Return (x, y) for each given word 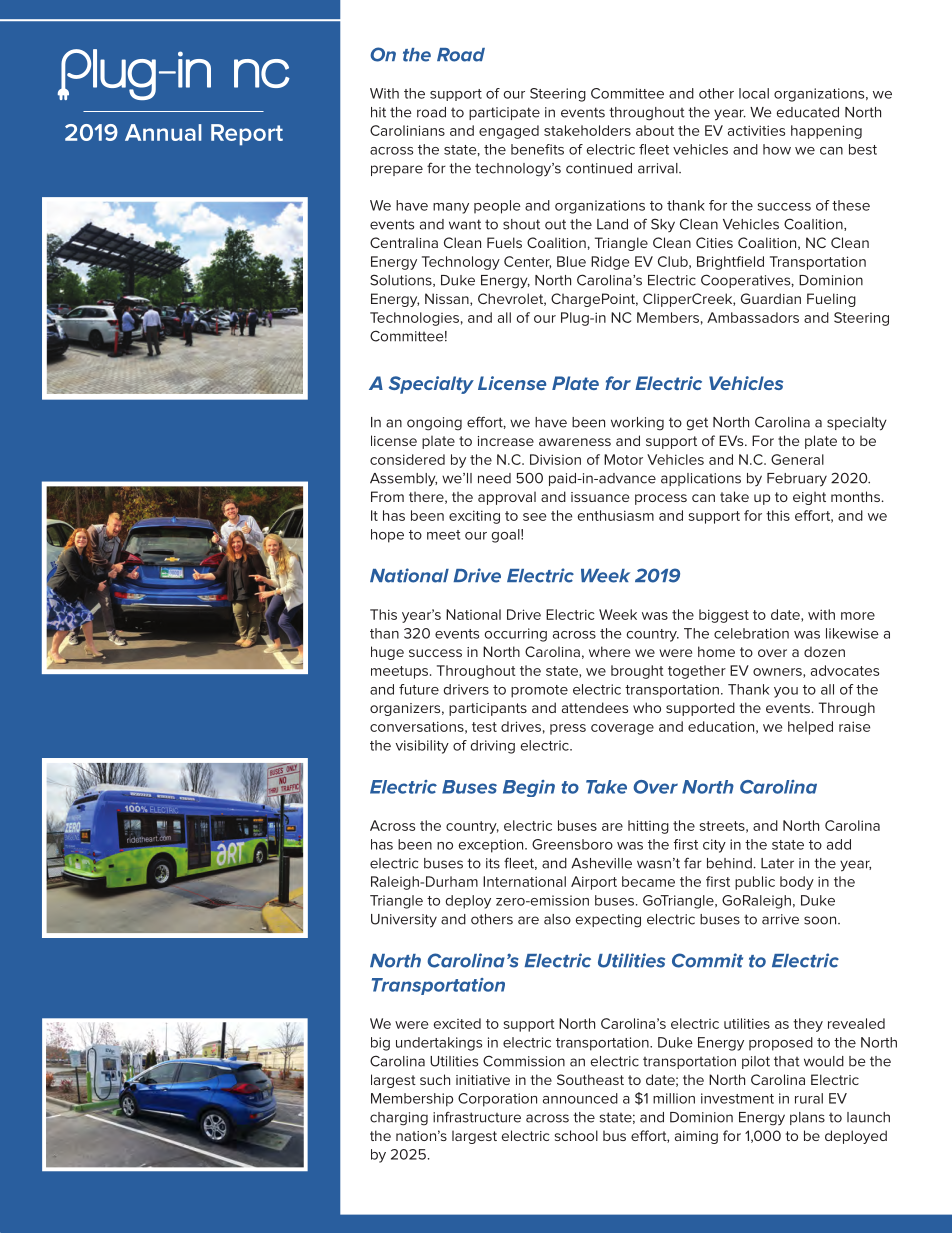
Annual (163, 132)
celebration (751, 633)
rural (809, 1098)
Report (247, 135)
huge (387, 653)
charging (399, 1119)
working (637, 424)
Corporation (497, 1100)
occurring (516, 635)
